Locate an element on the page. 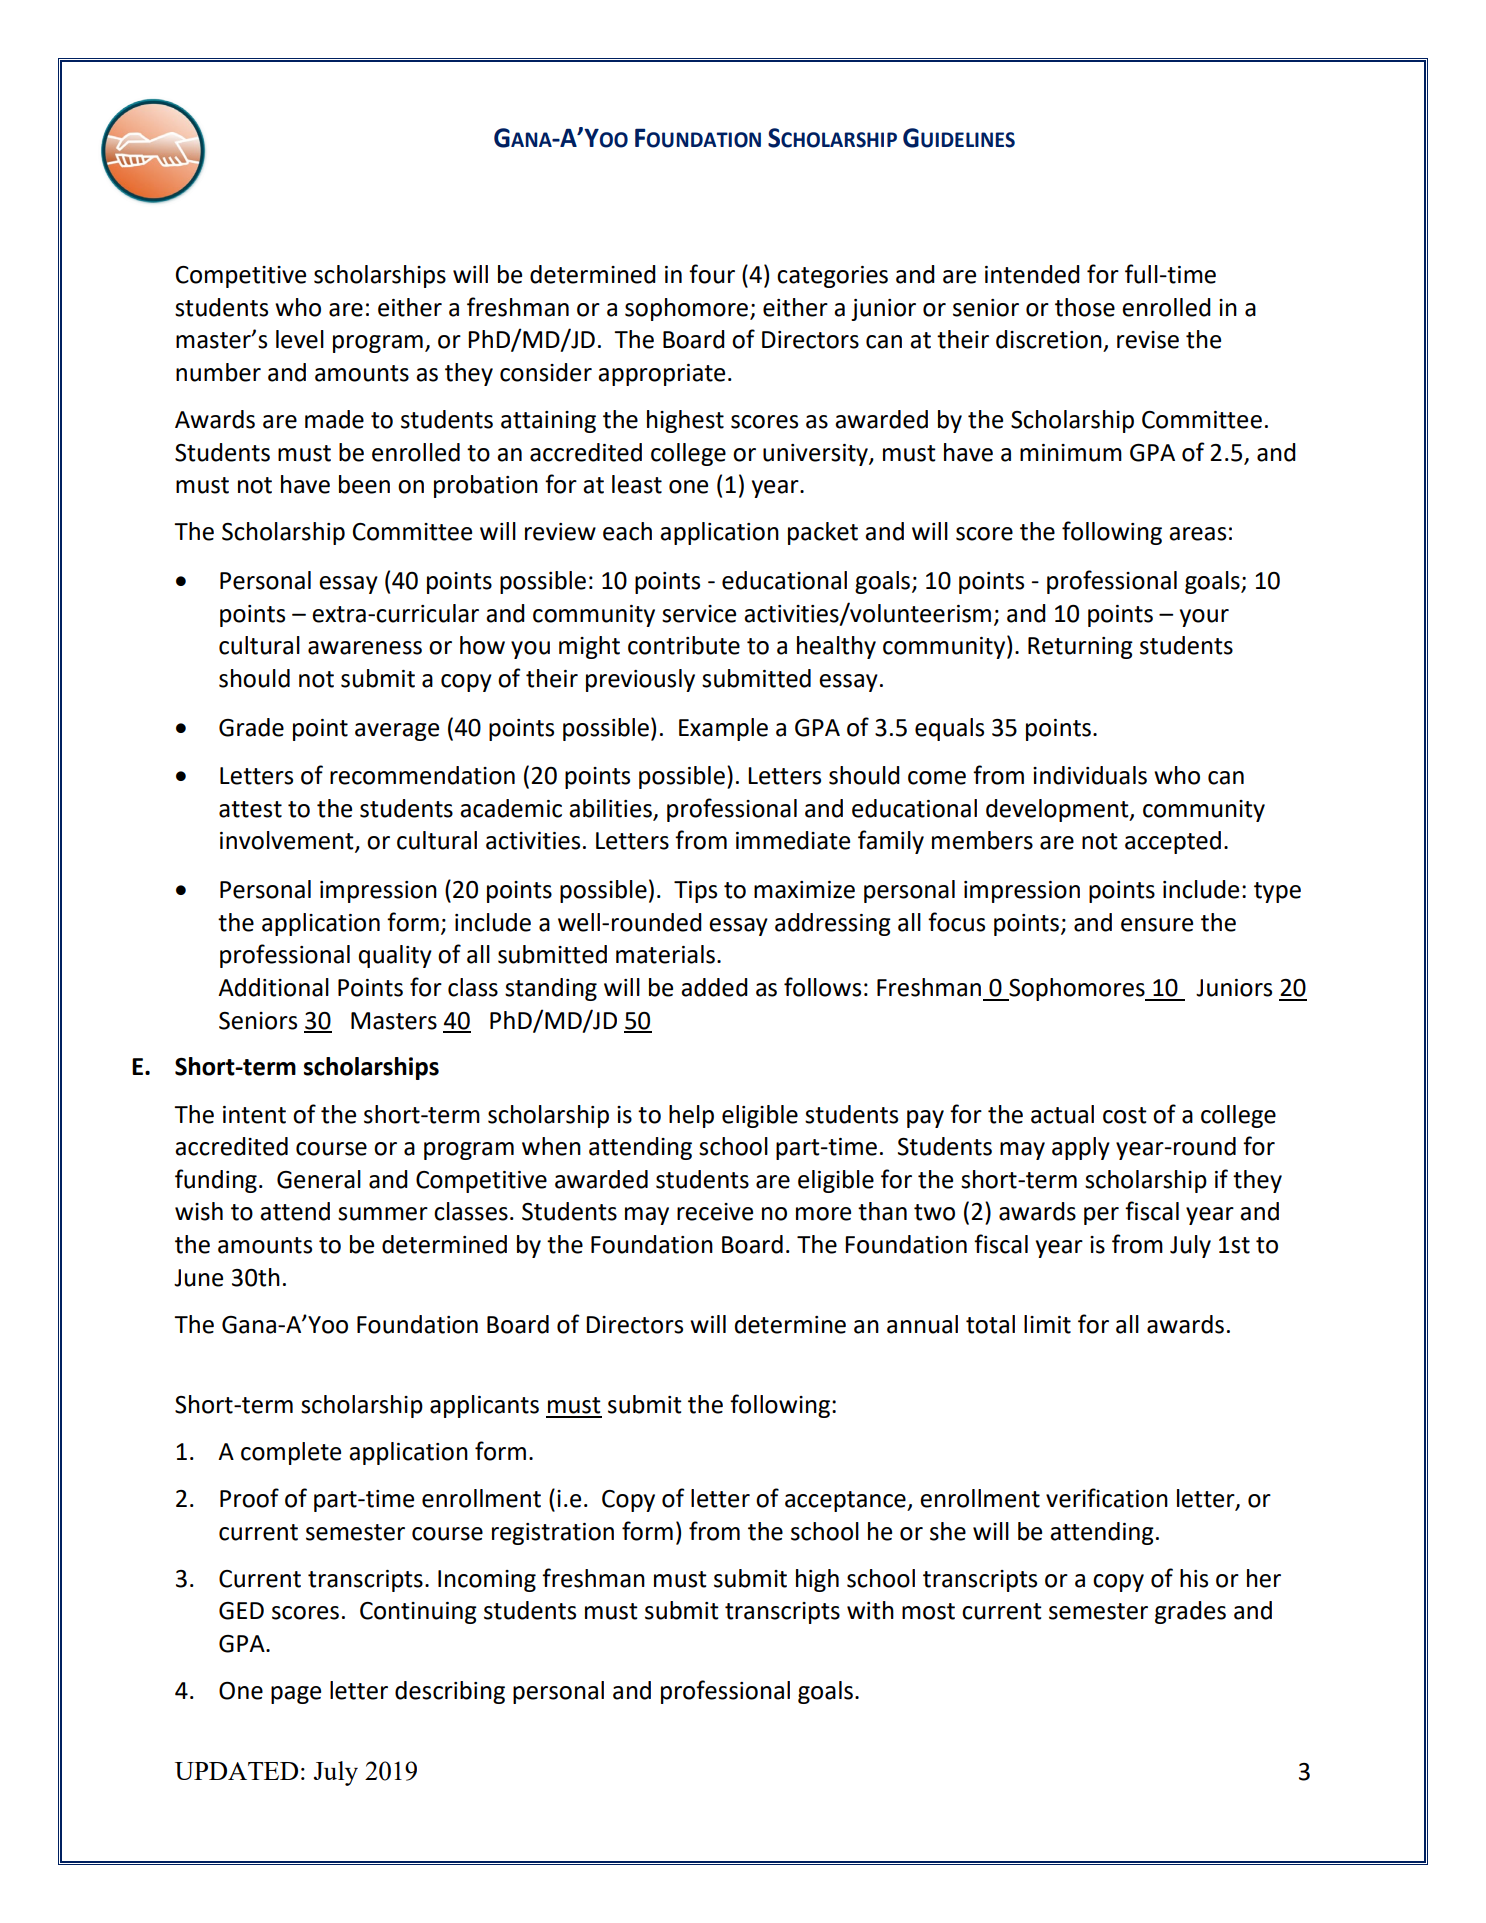 The image size is (1486, 1923). added is located at coordinates (714, 987).
